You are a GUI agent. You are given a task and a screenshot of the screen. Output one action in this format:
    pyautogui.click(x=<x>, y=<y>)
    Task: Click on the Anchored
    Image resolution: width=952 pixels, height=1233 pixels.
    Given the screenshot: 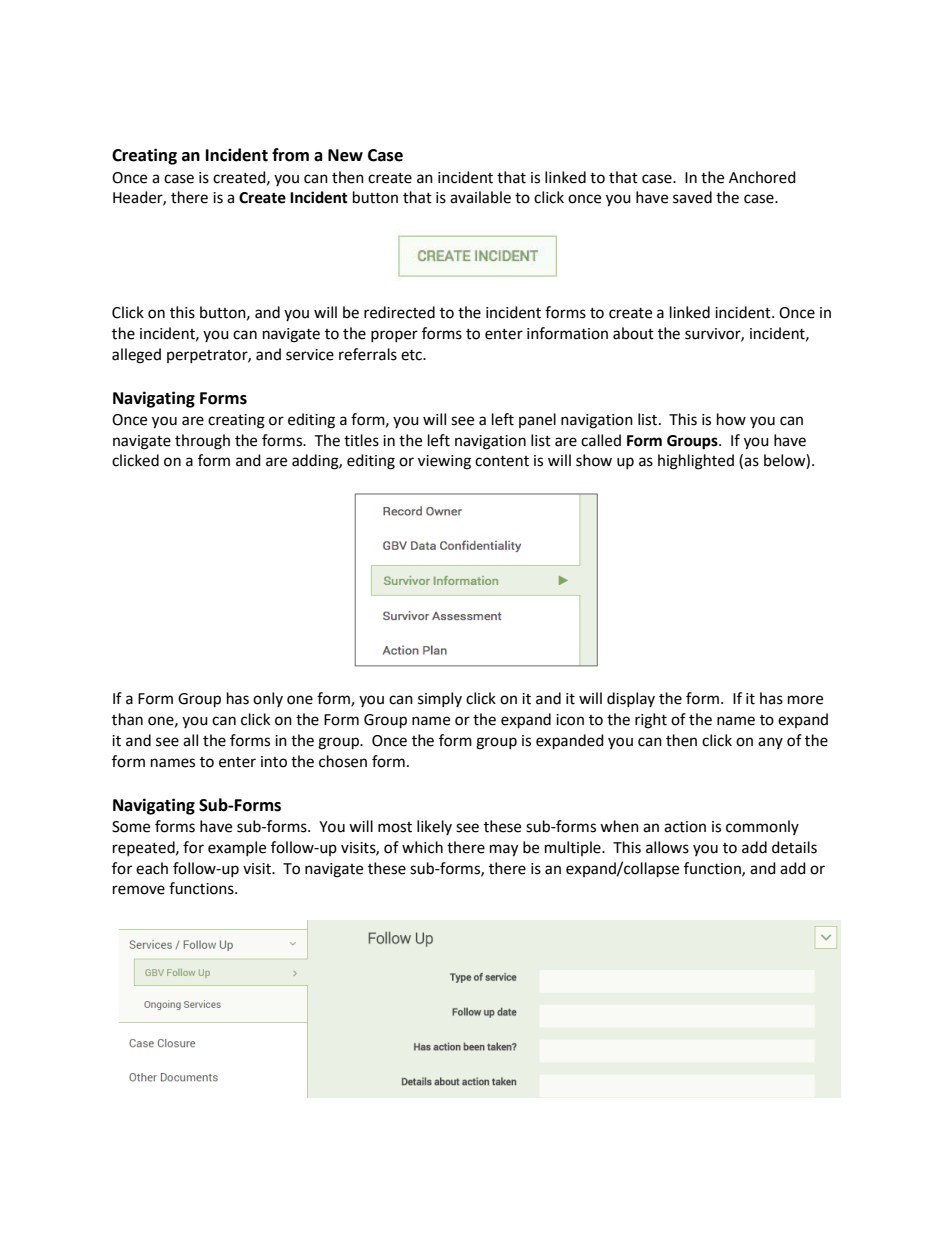 What is the action you would take?
    pyautogui.click(x=762, y=177)
